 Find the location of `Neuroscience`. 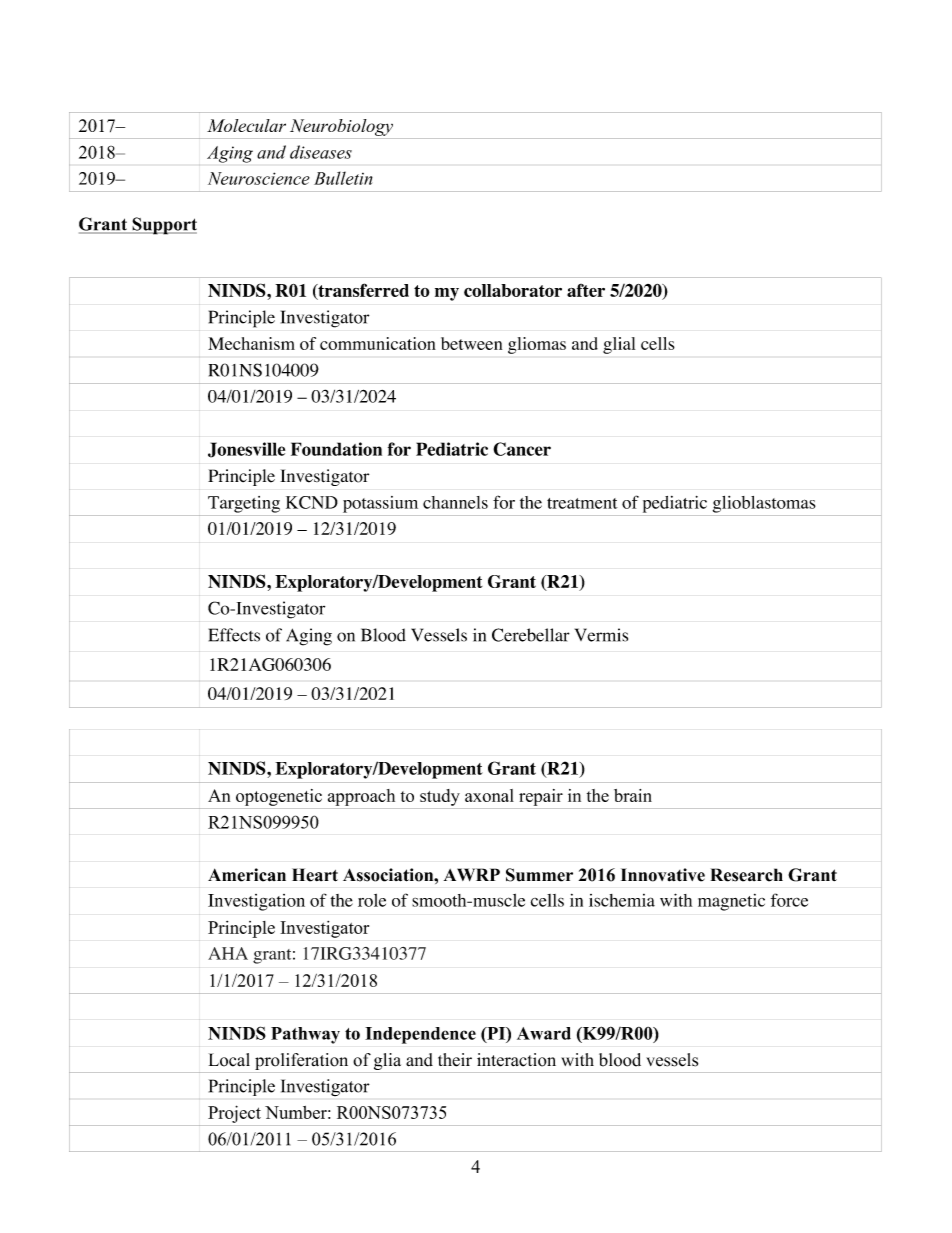

Neuroscience is located at coordinates (259, 178).
